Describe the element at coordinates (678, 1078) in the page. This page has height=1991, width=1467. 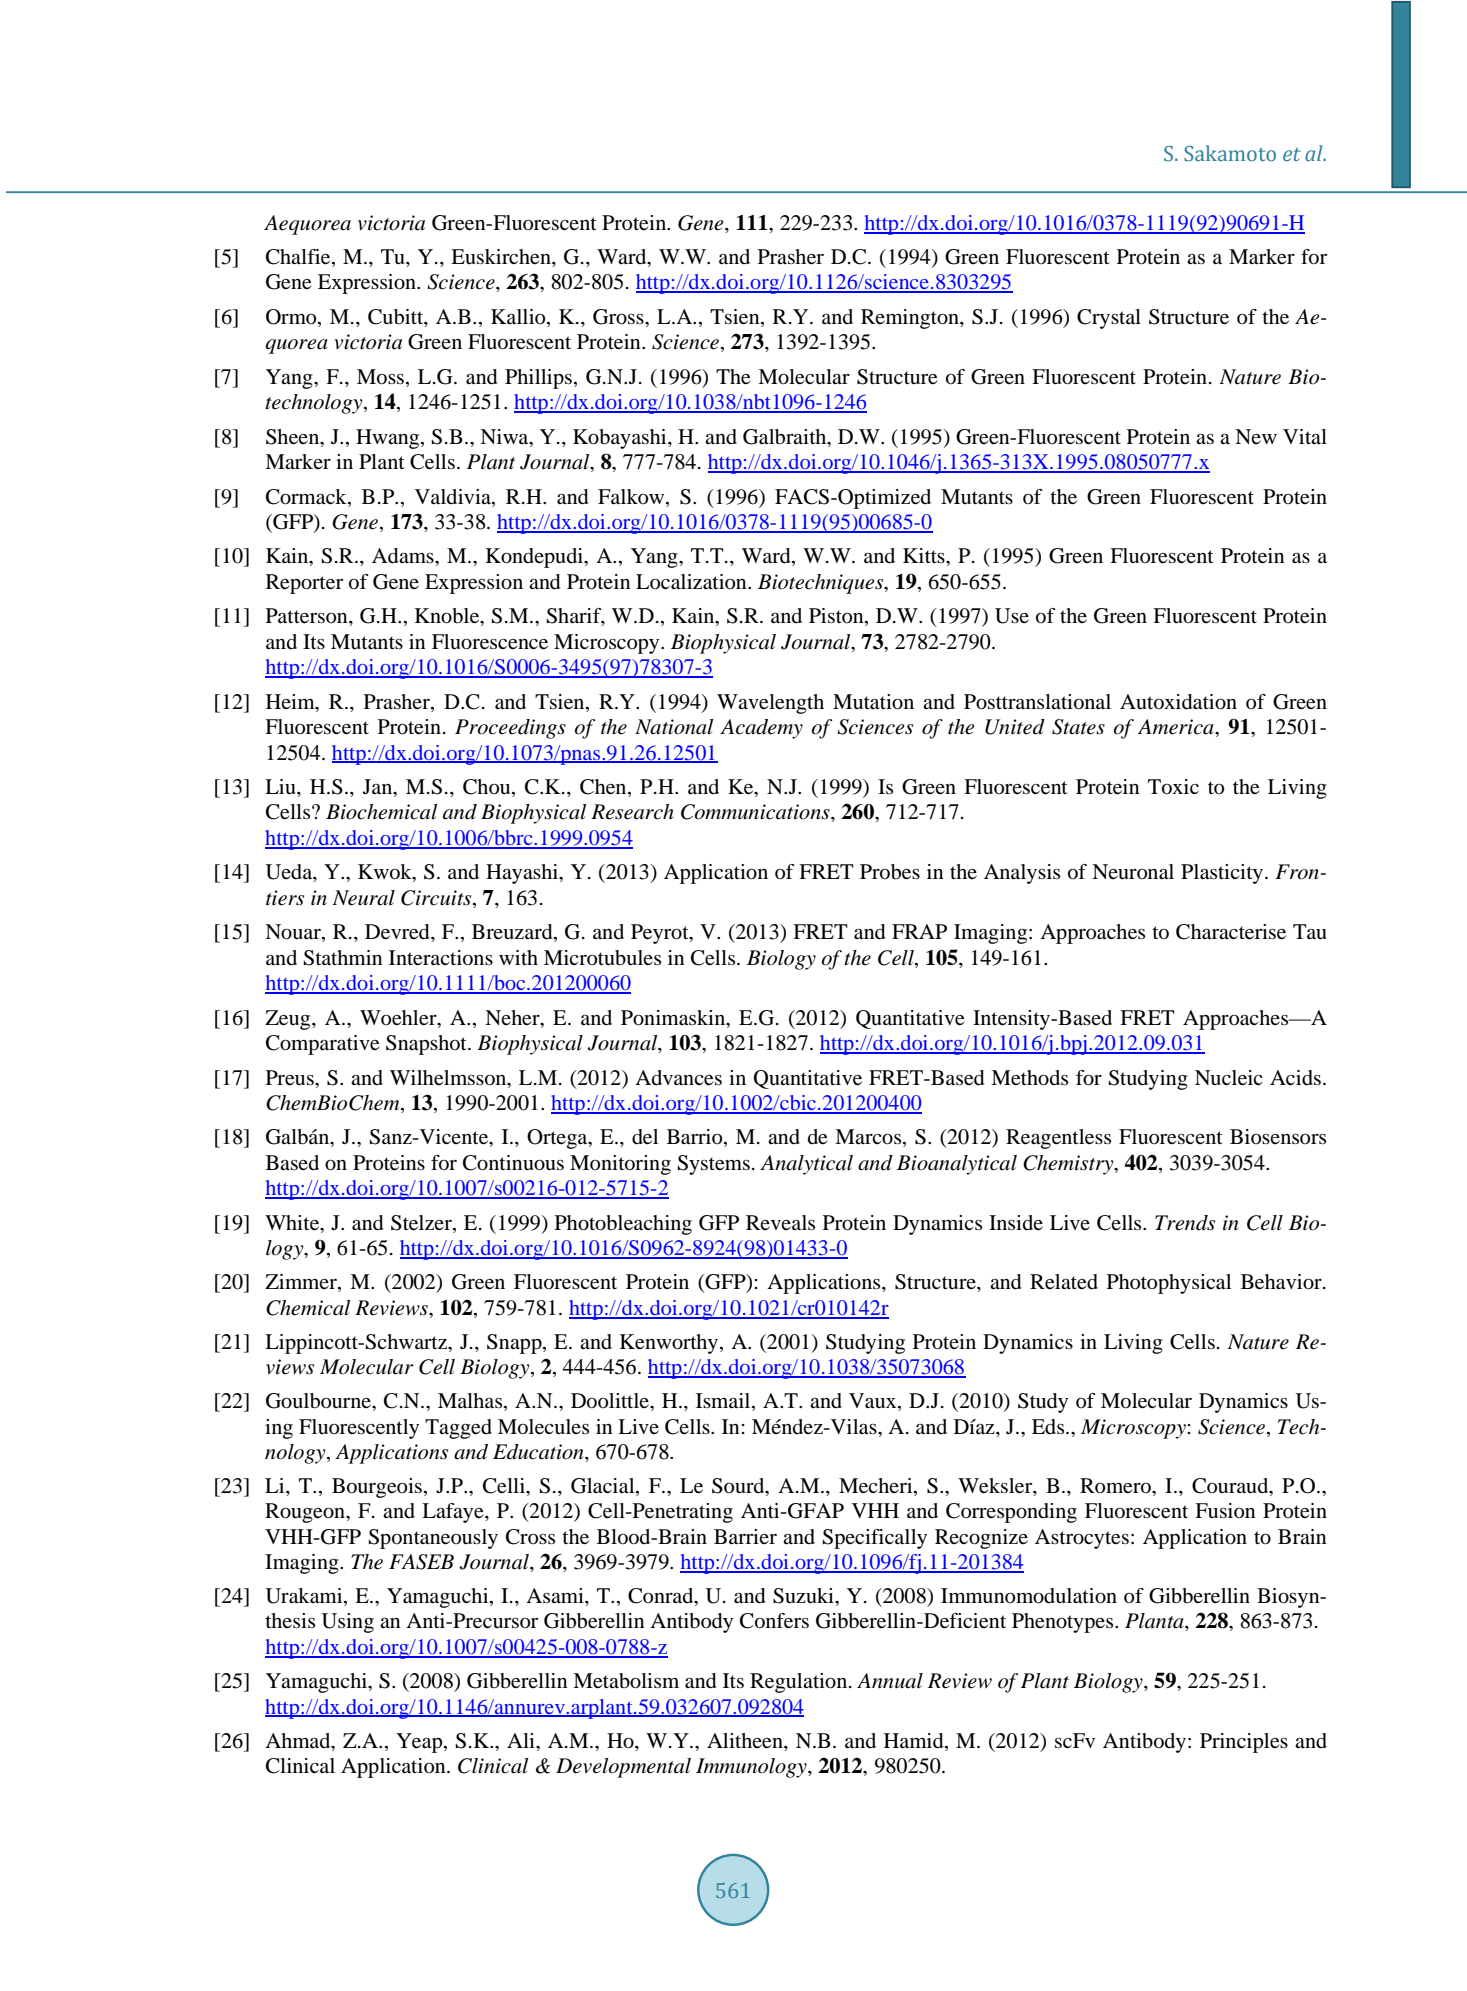
I see `Advances` at that location.
